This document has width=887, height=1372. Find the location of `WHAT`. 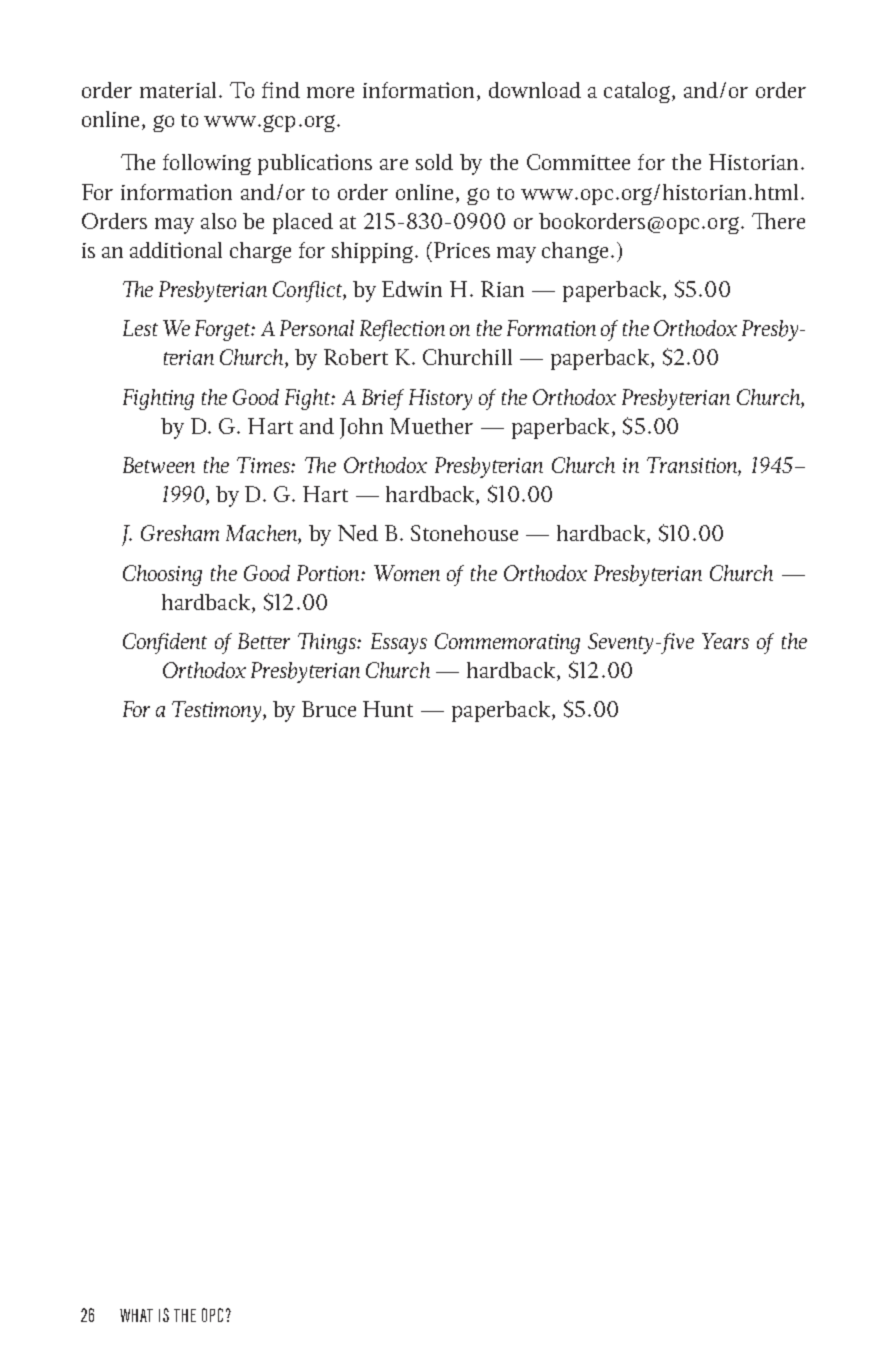

WHAT is located at coordinates (136, 1315).
